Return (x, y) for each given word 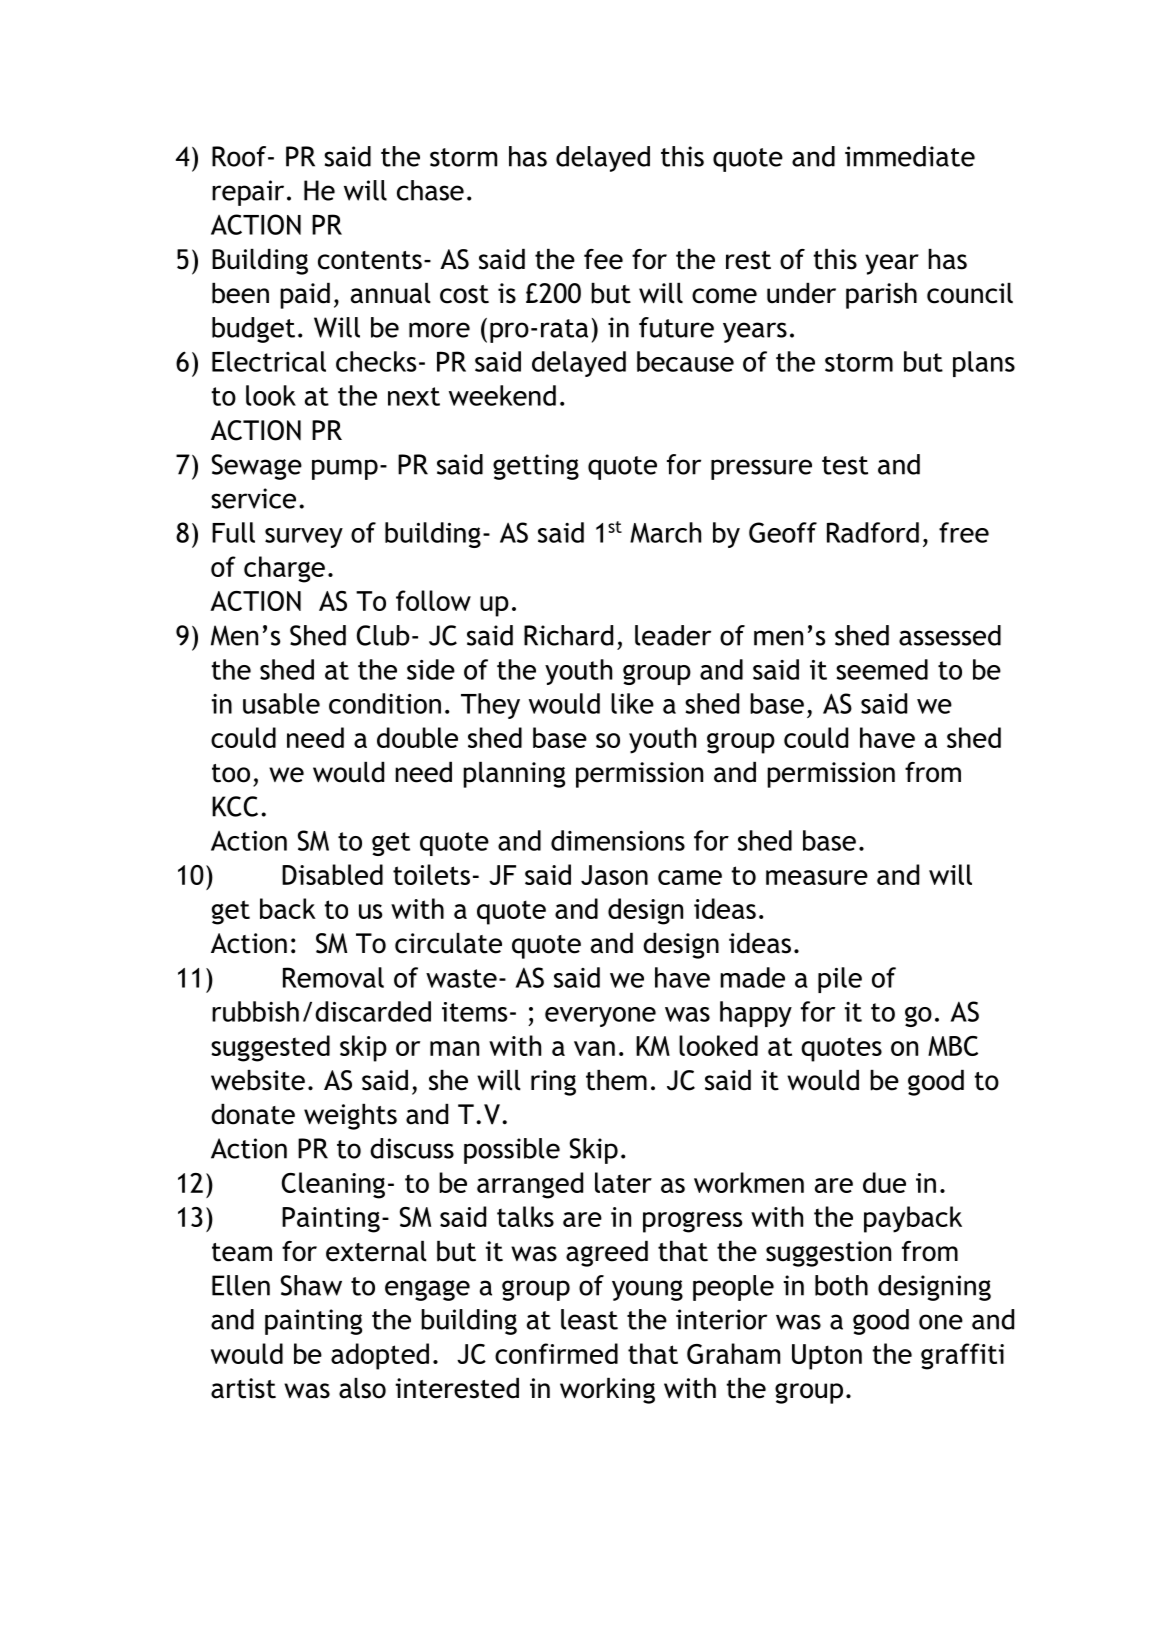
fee (603, 259)
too (231, 773)
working (607, 1391)
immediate (910, 156)
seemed (882, 669)
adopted (380, 1356)
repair (248, 193)
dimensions (618, 840)
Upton (827, 1357)
